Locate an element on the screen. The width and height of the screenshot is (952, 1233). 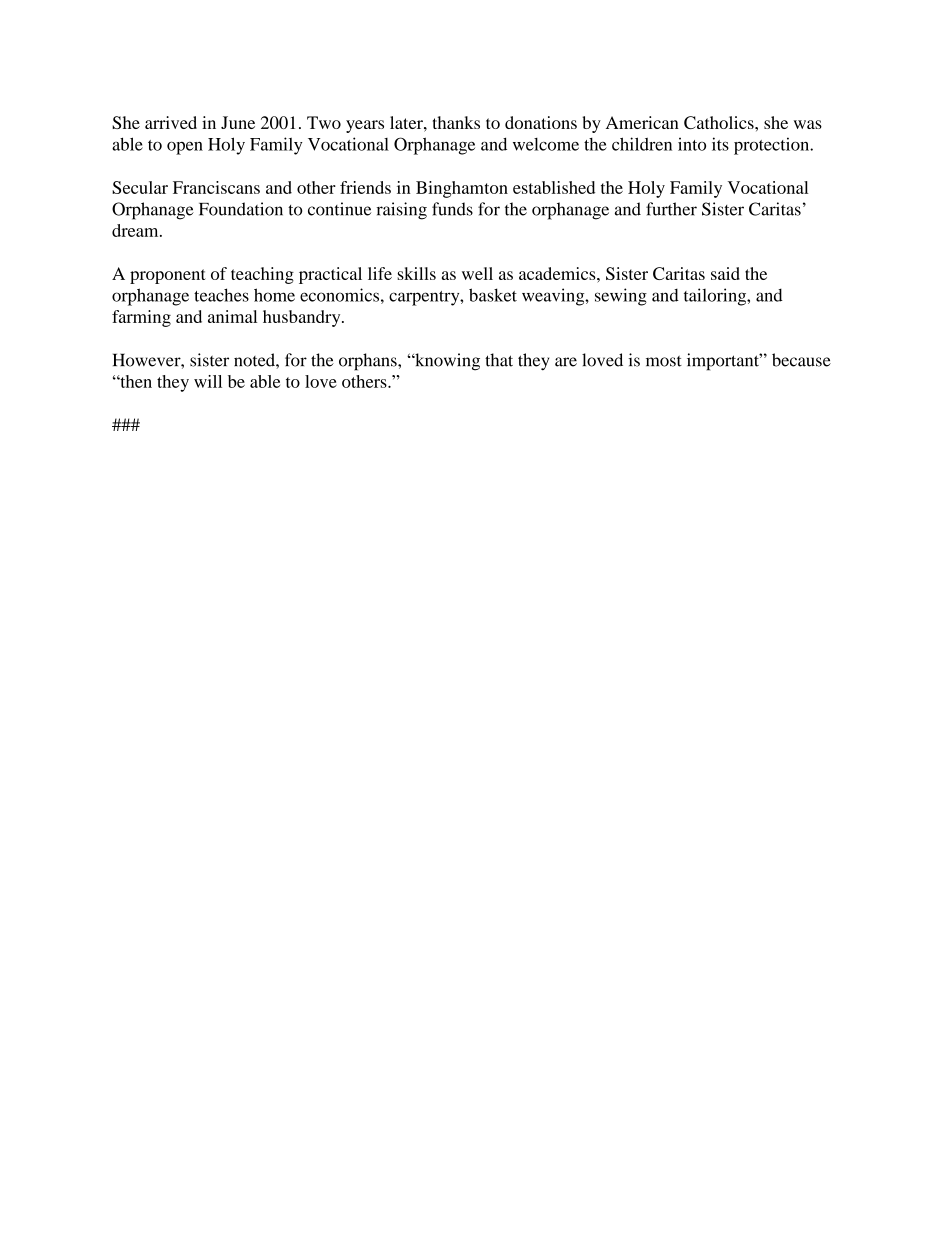
well is located at coordinates (477, 273).
